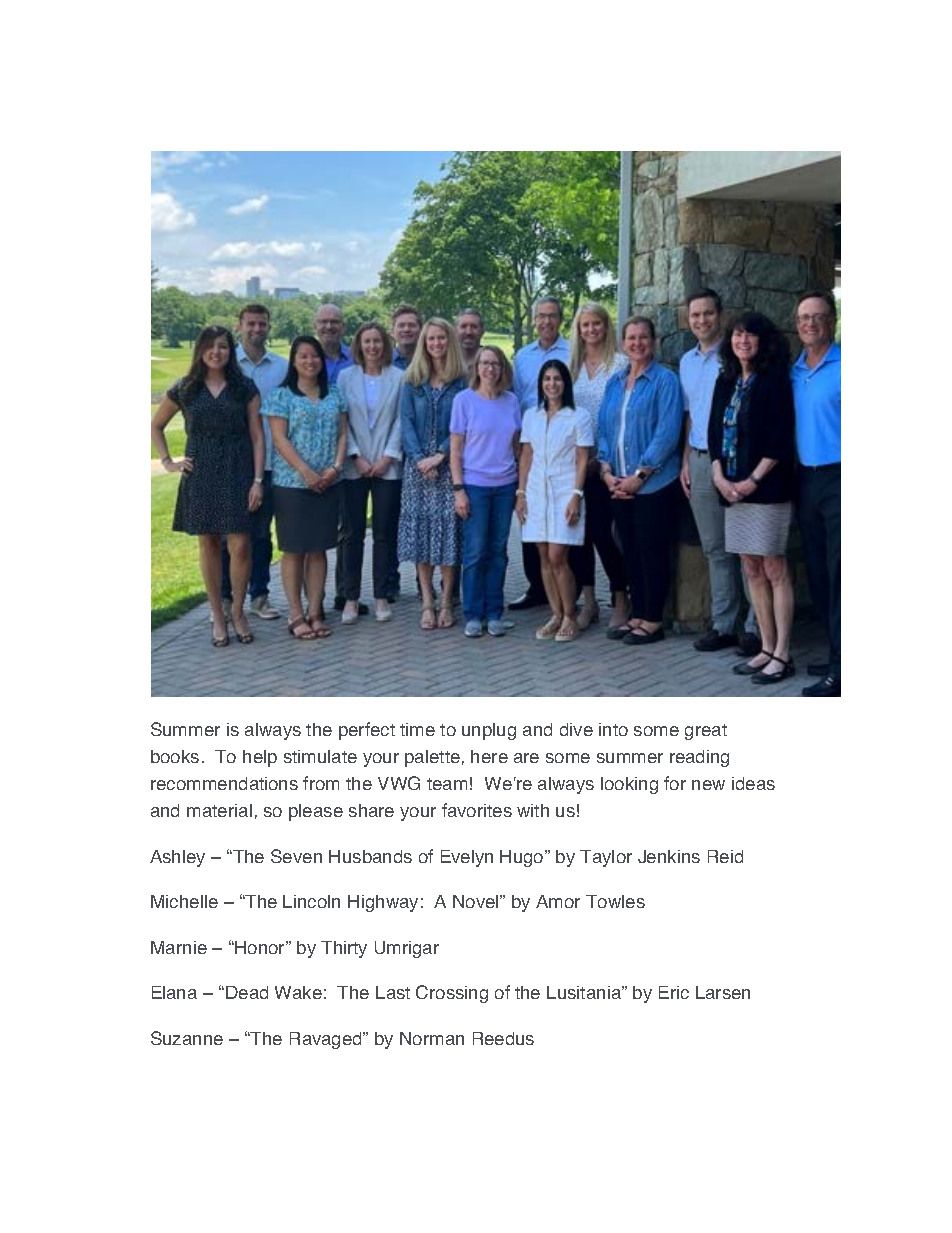 The image size is (952, 1233). What do you see at coordinates (179, 947) in the image?
I see `Marnie` at bounding box center [179, 947].
